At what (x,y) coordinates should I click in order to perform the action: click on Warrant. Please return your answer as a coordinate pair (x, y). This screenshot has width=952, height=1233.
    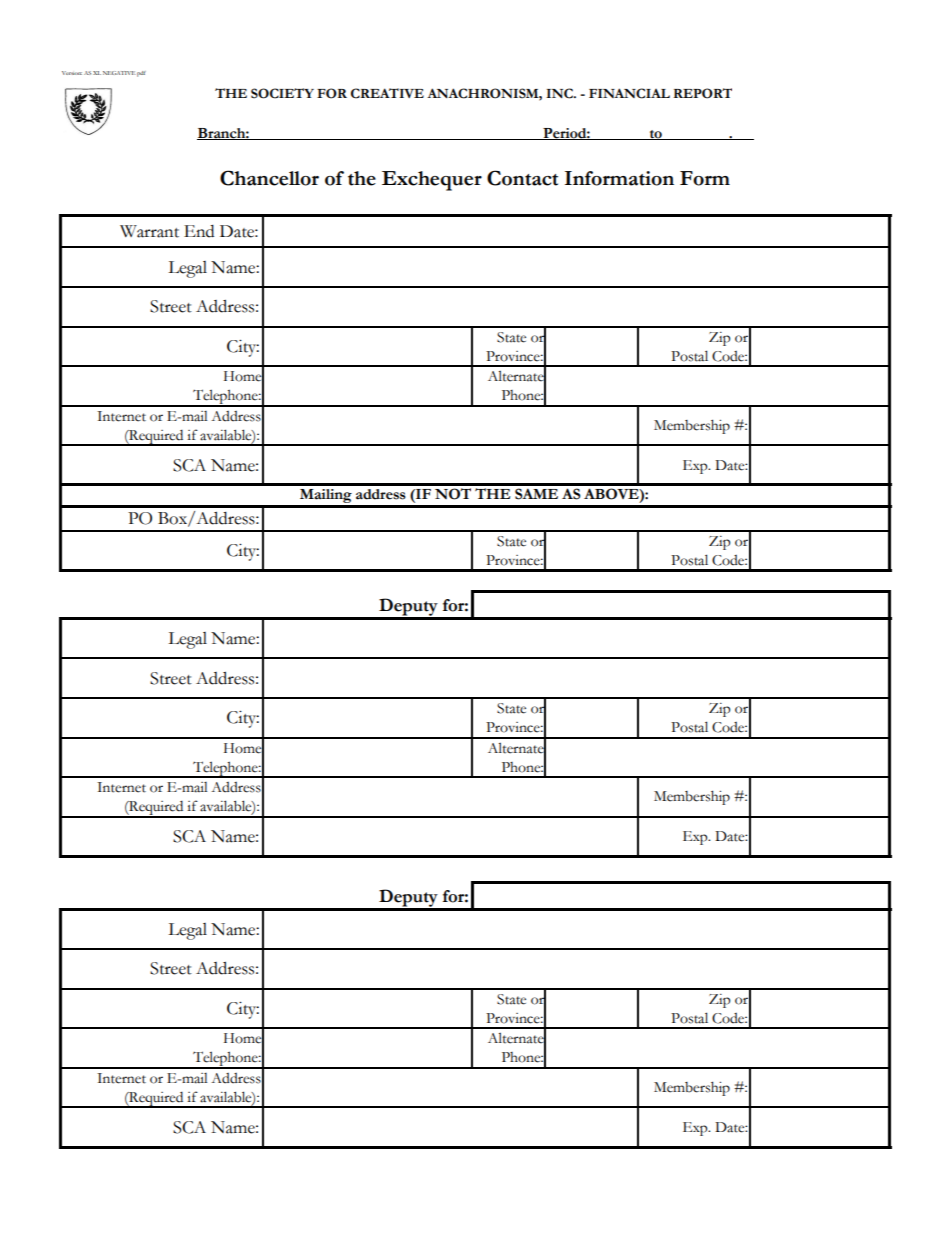
    Looking at the image, I should click on (149, 231).
